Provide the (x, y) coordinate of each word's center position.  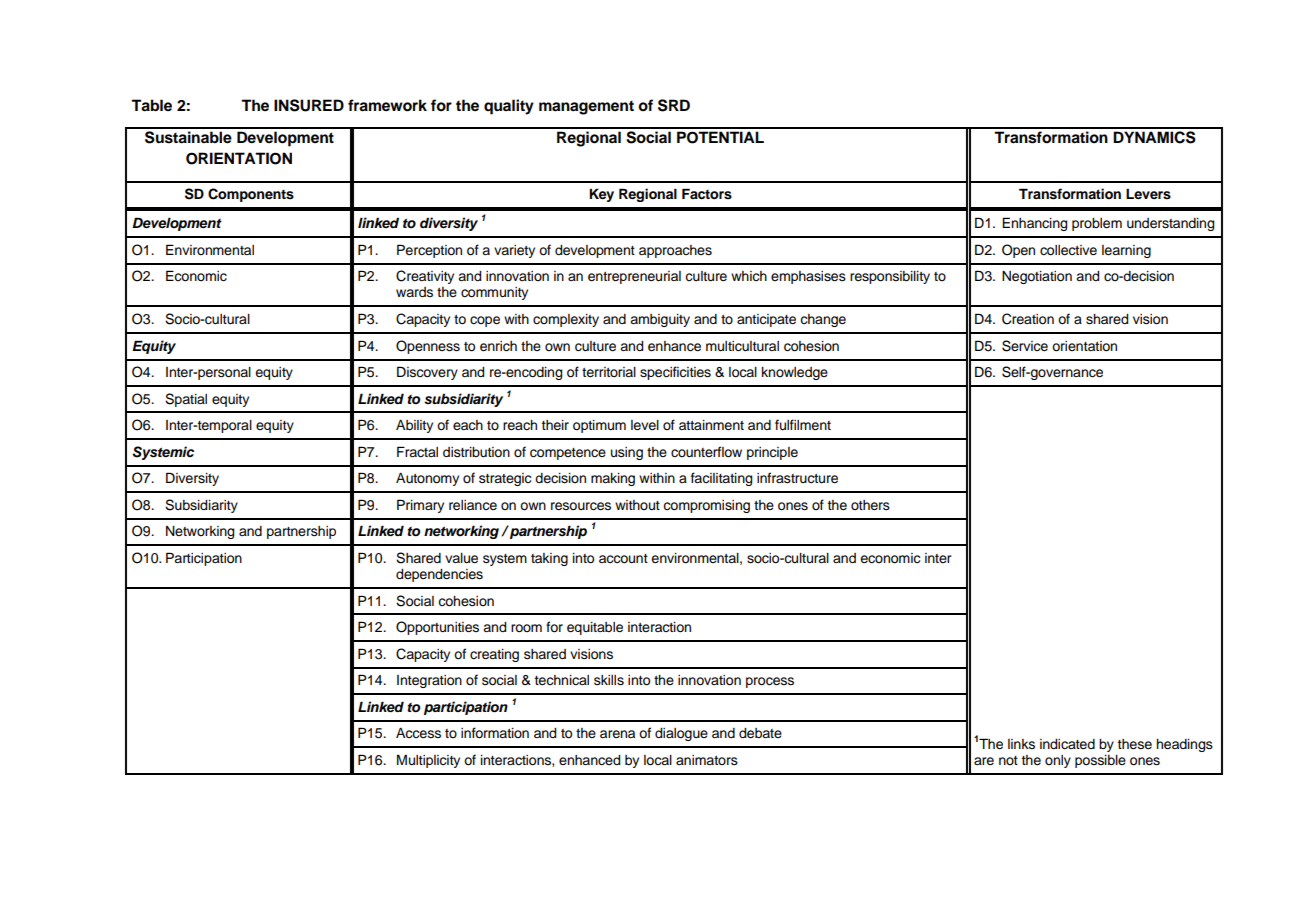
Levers (1148, 194)
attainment (711, 425)
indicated (1067, 744)
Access (418, 733)
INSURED (309, 105)
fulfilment (803, 424)
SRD (674, 105)
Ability (414, 426)
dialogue (681, 734)
